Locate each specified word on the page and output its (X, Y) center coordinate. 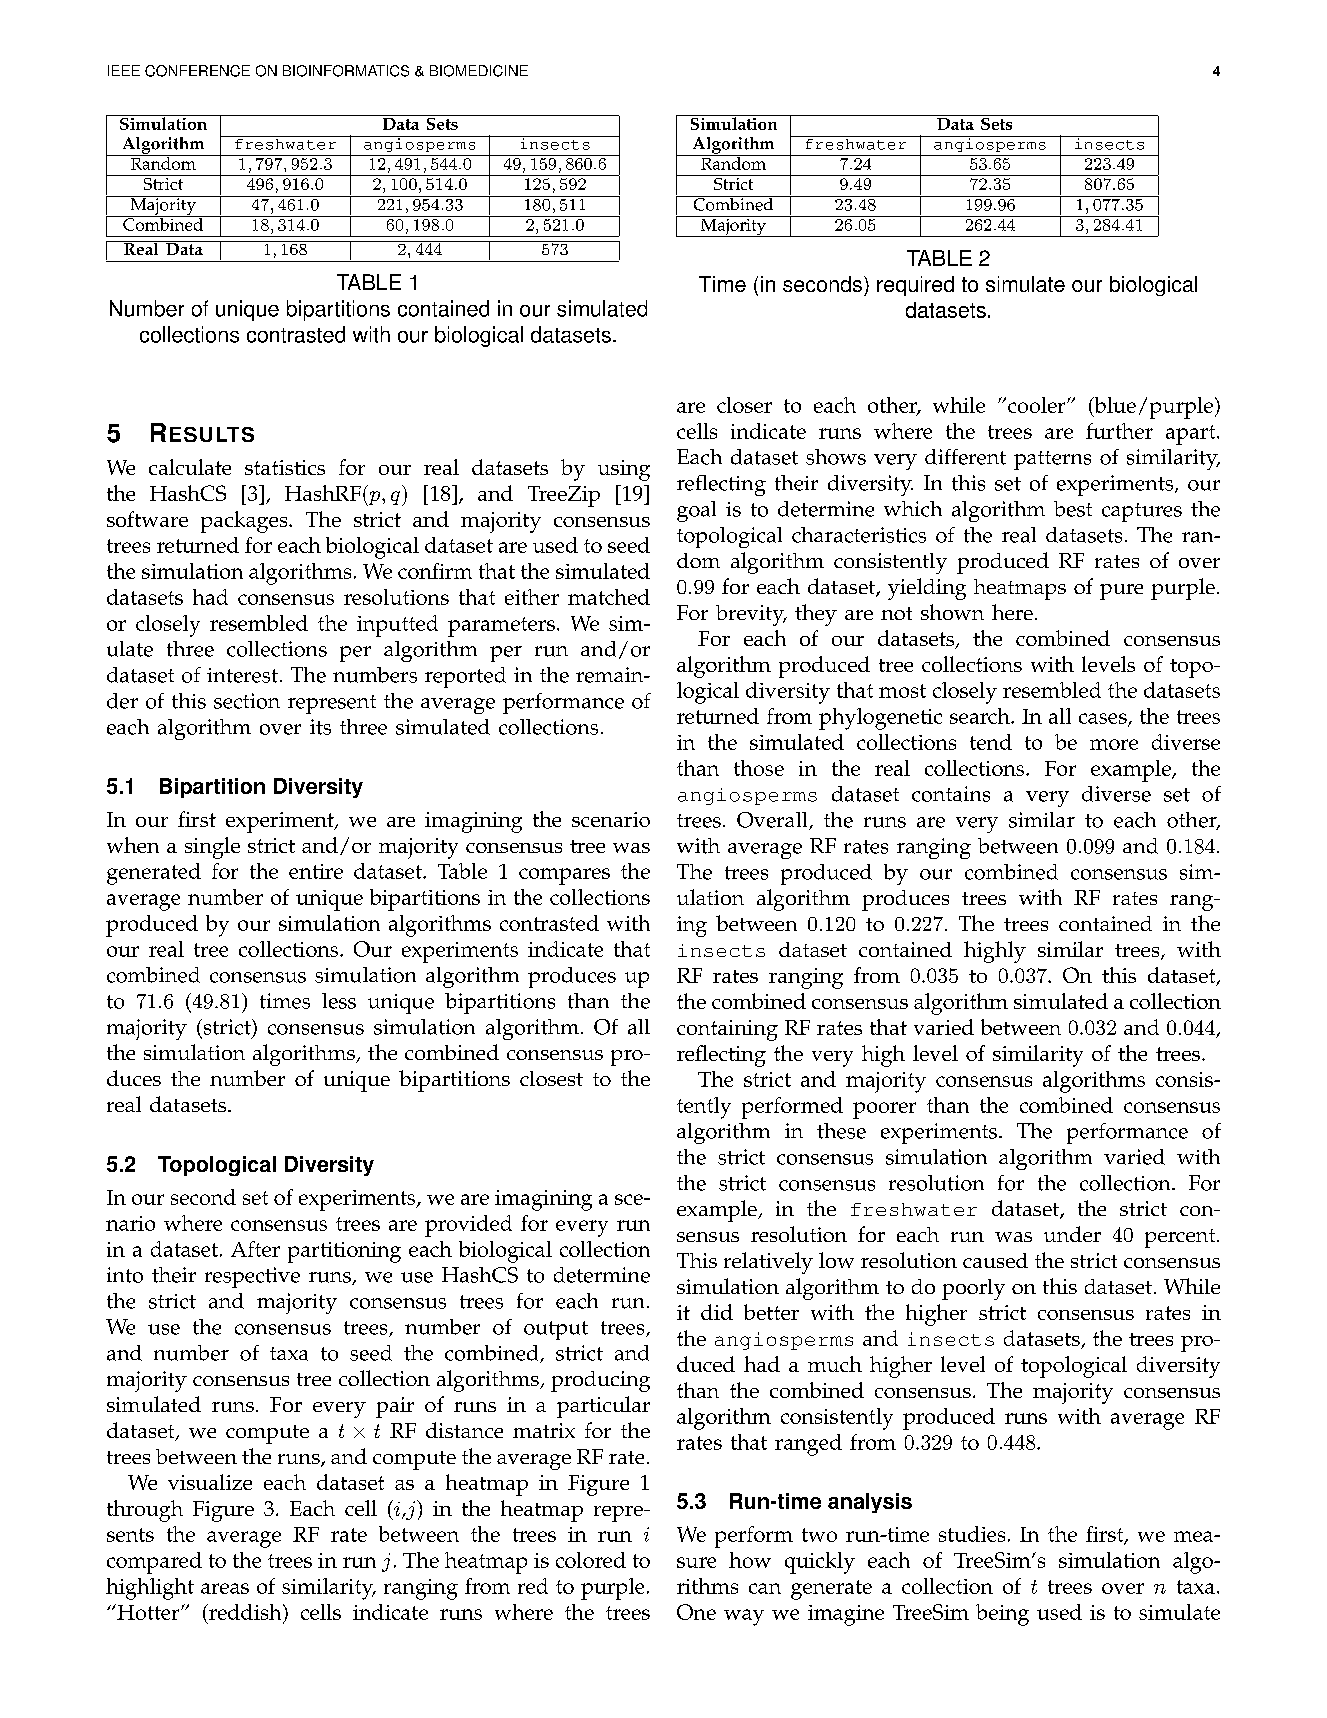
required (915, 286)
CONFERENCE (197, 71)
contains (951, 794)
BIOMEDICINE (479, 71)
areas (225, 1588)
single (212, 848)
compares (564, 876)
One (696, 1612)
